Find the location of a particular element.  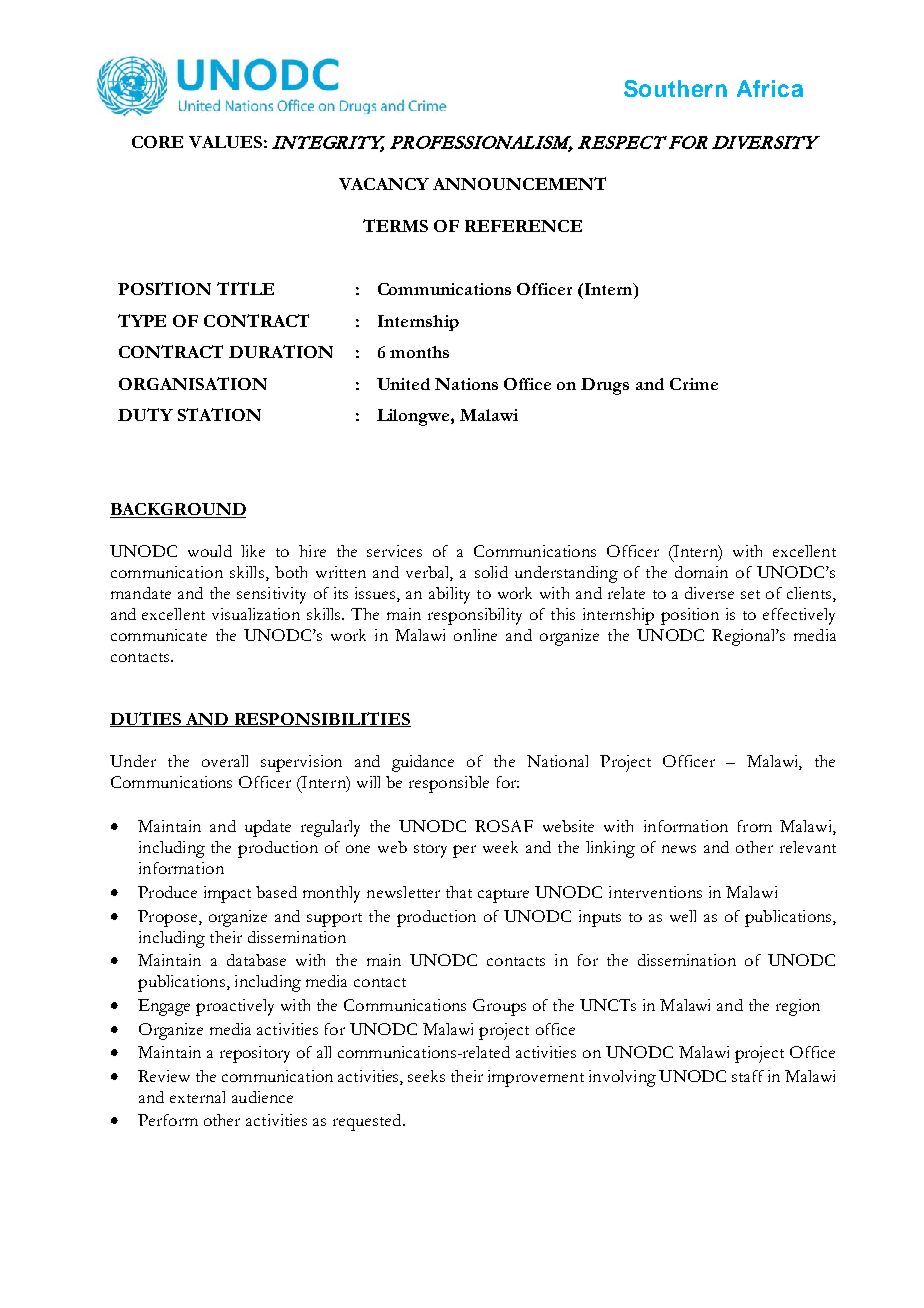

ANNOUNCEMENT is located at coordinates (519, 183).
